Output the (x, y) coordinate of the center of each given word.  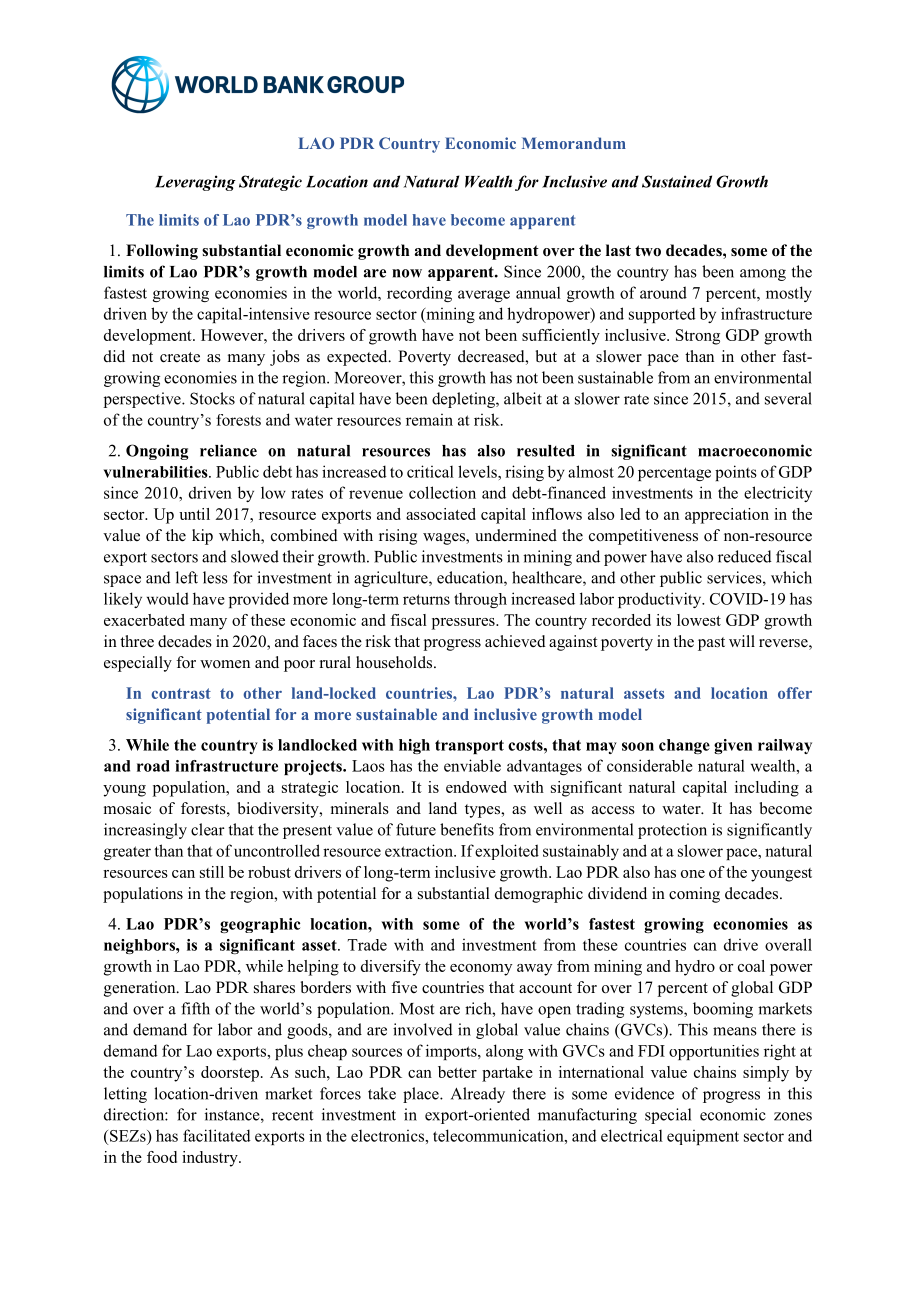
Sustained (677, 181)
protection (672, 831)
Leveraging (195, 183)
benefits (467, 829)
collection (442, 492)
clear (208, 829)
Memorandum (574, 143)
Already (478, 1095)
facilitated (217, 1135)
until (194, 514)
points (736, 473)
